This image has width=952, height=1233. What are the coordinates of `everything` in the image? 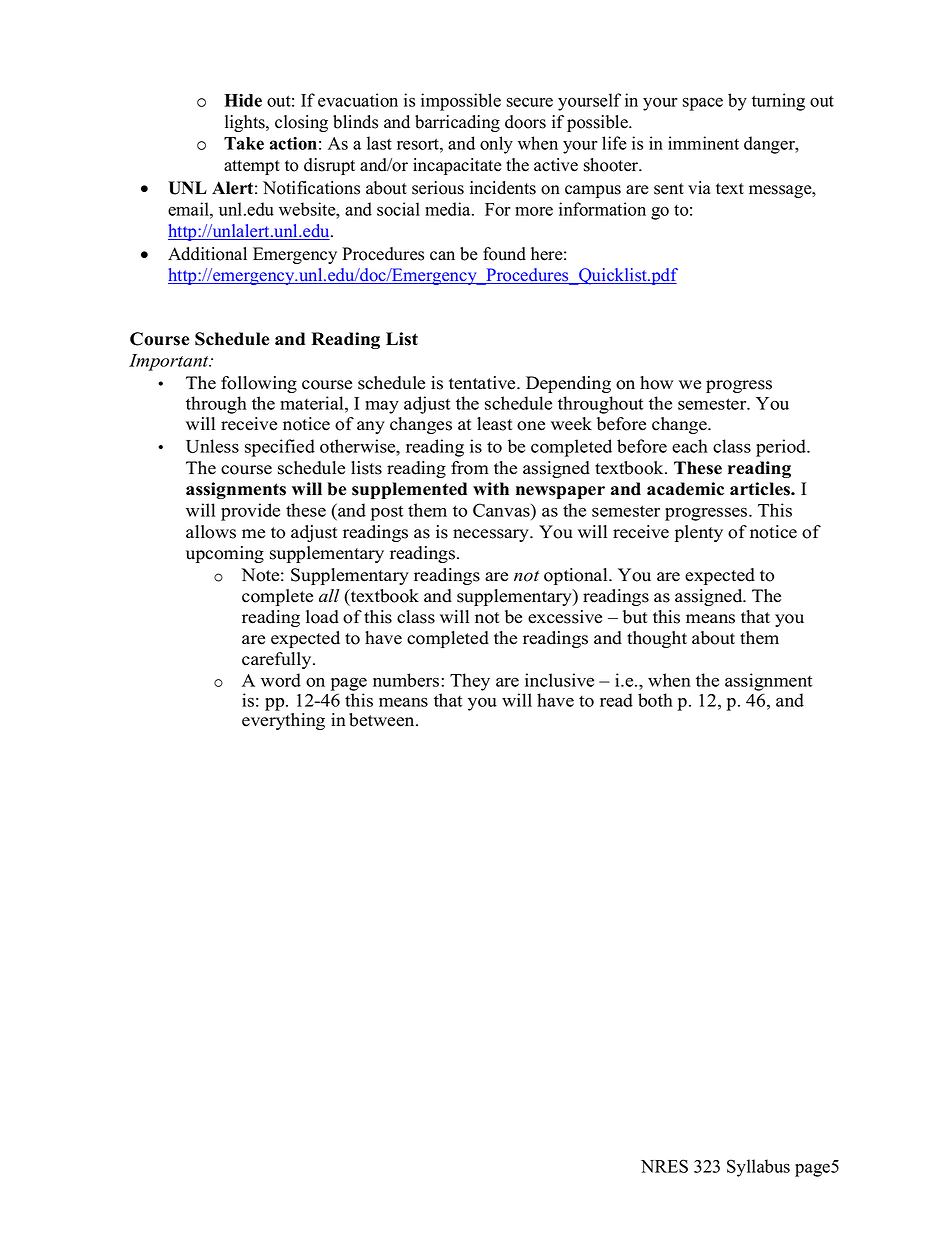 It's located at (283, 721).
